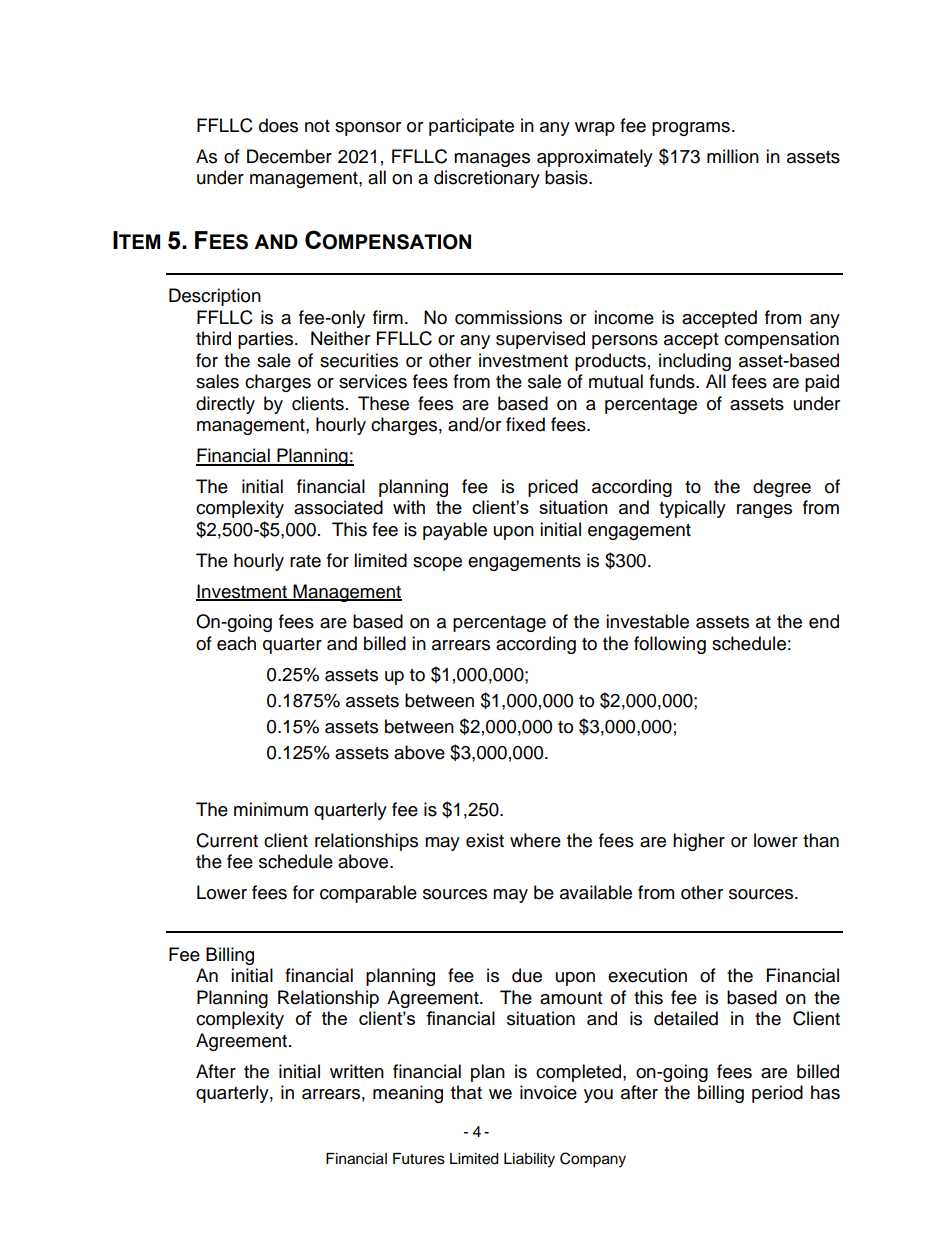  I want to click on scope, so click(437, 564).
